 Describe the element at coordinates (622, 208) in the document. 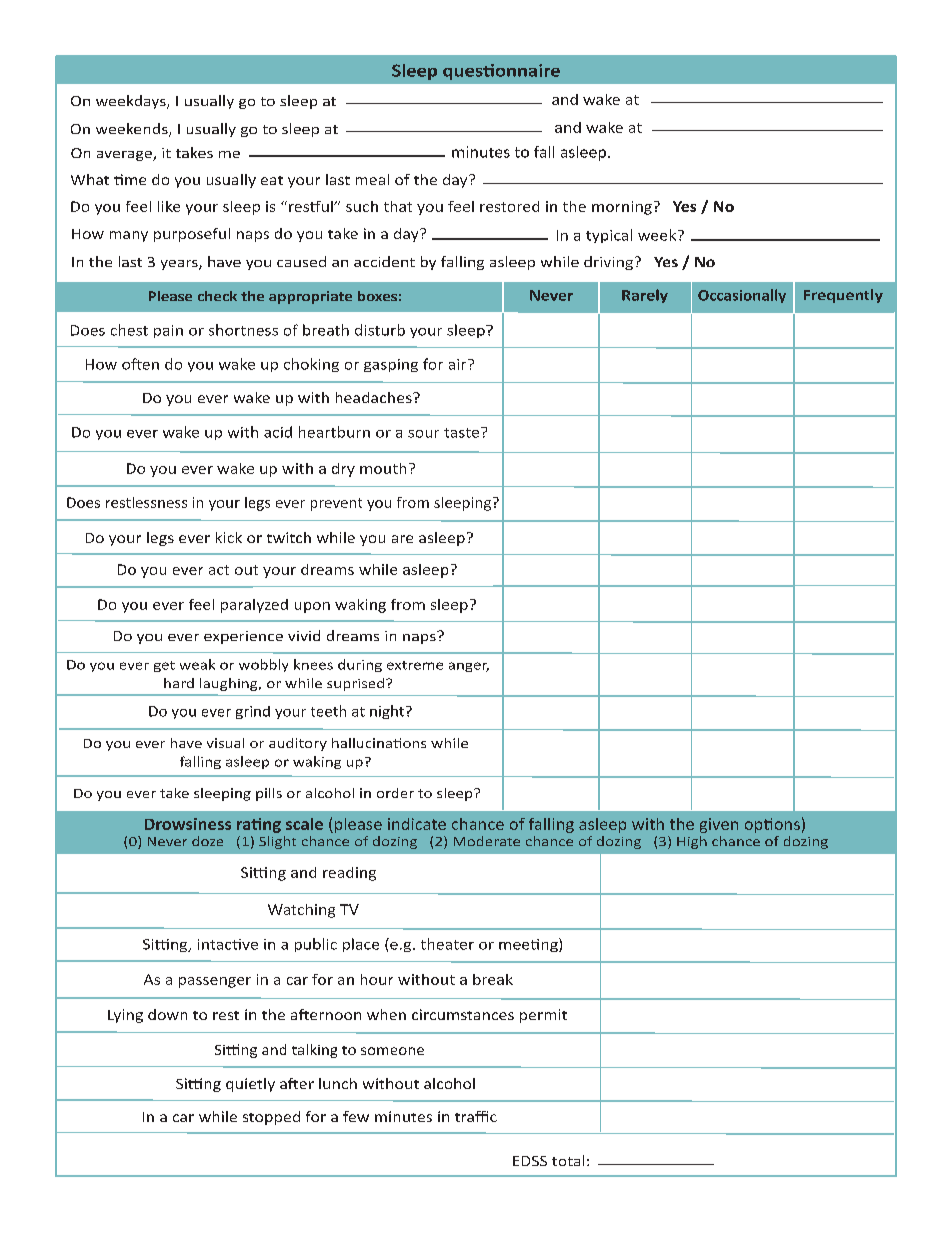

I see `morning` at that location.
